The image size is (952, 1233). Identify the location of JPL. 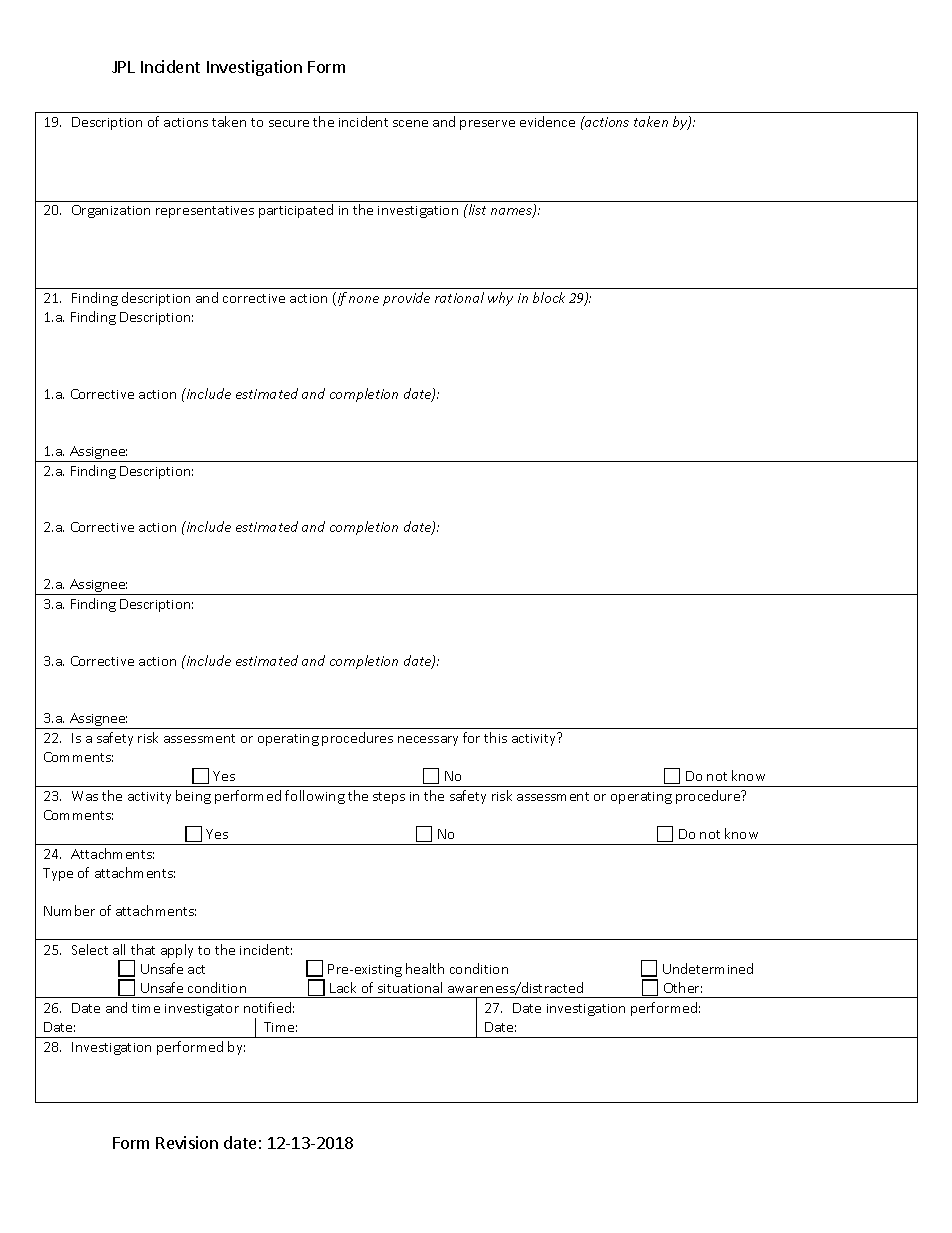
(123, 67).
